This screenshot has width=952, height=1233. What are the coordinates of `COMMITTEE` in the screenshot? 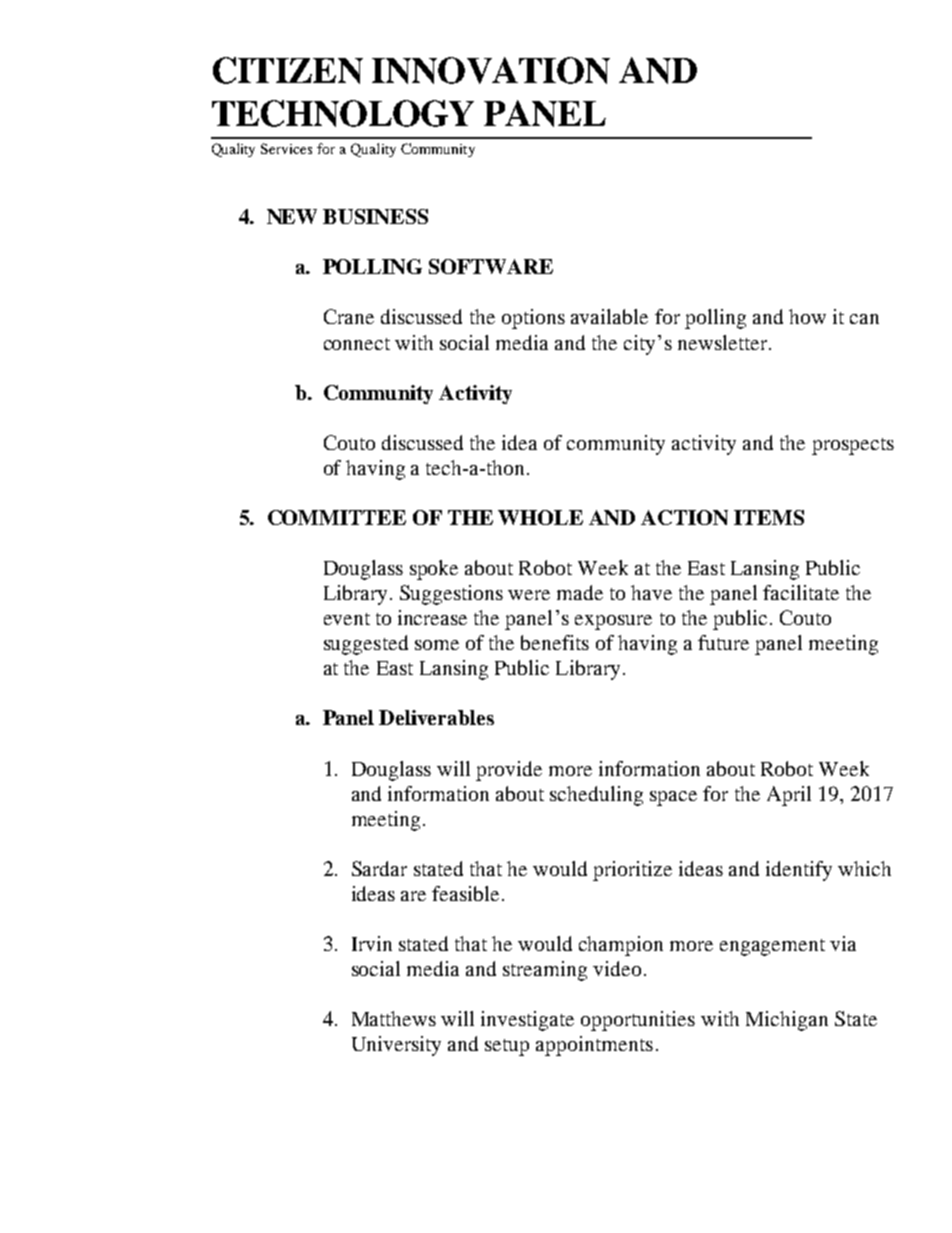 It's located at (337, 517).
